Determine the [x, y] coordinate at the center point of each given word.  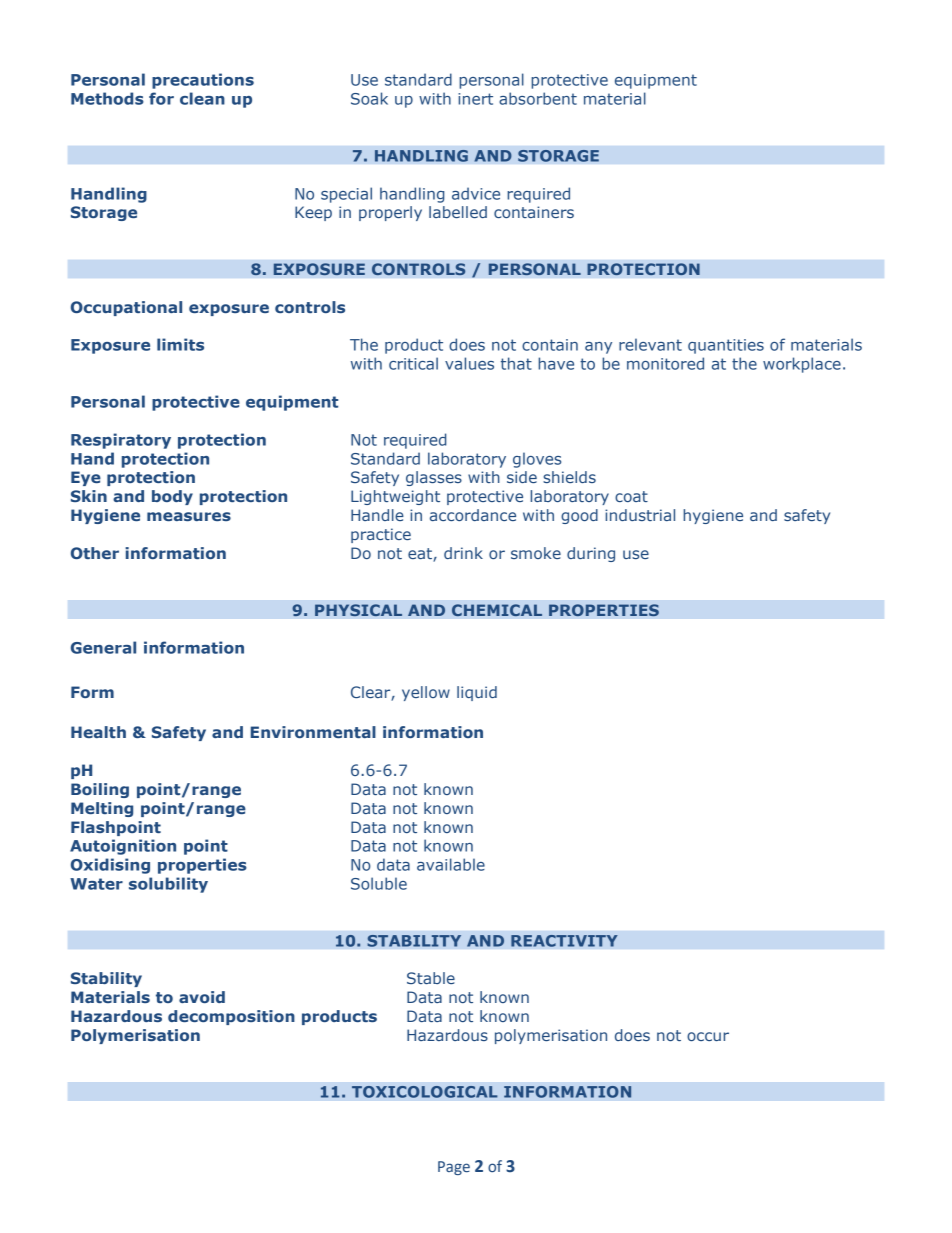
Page [454, 1168]
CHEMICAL [497, 610]
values [469, 363]
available [451, 864]
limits [180, 344]
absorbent [538, 98]
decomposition [231, 1017]
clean [202, 98]
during [591, 554]
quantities [726, 346]
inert [475, 99]
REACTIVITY [564, 941]
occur [708, 1036]
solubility [168, 885]
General [103, 647]
